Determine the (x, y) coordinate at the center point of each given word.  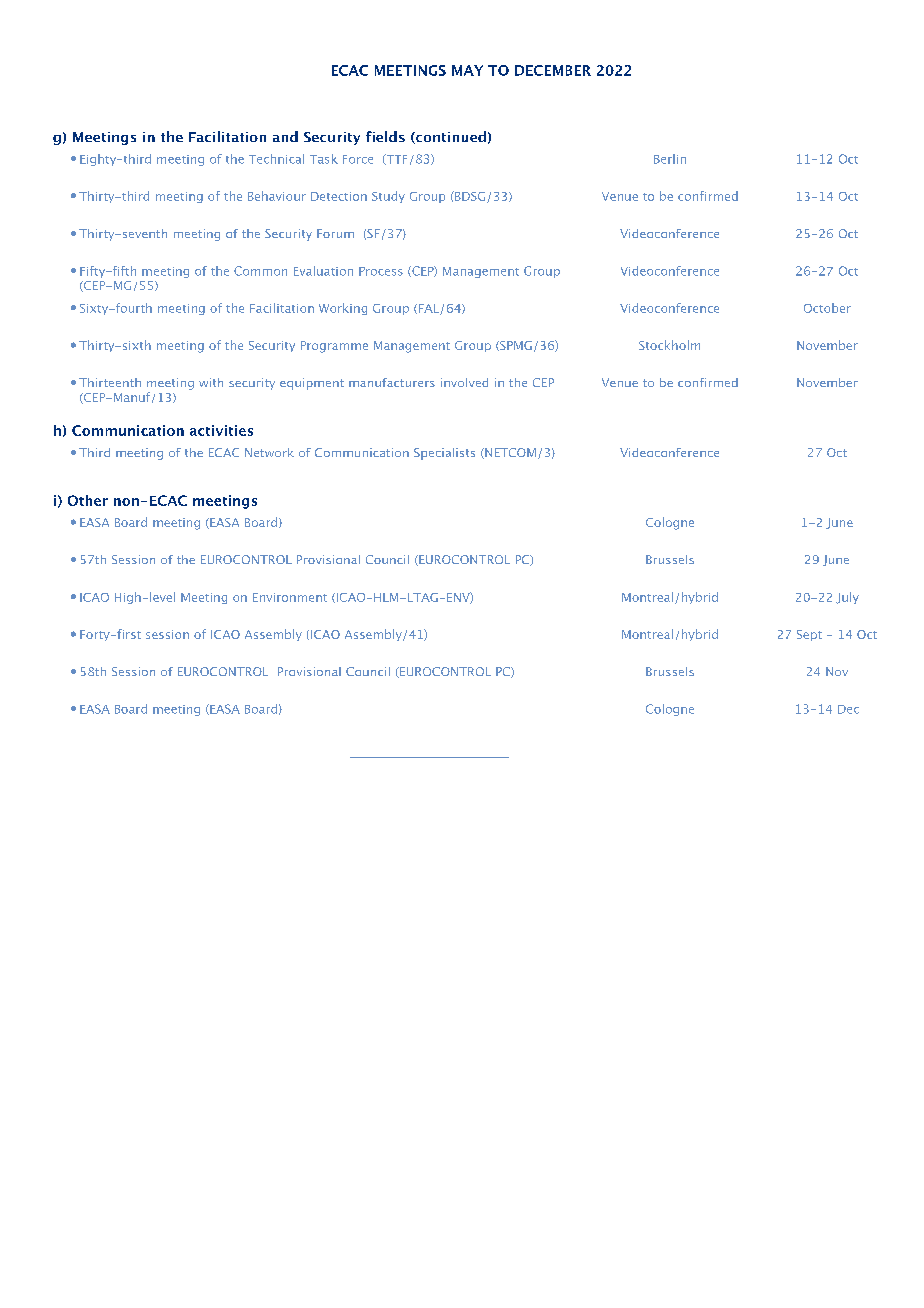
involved (464, 382)
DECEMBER (553, 70)
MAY (467, 70)
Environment (290, 597)
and (285, 136)
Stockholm (669, 345)
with (211, 382)
